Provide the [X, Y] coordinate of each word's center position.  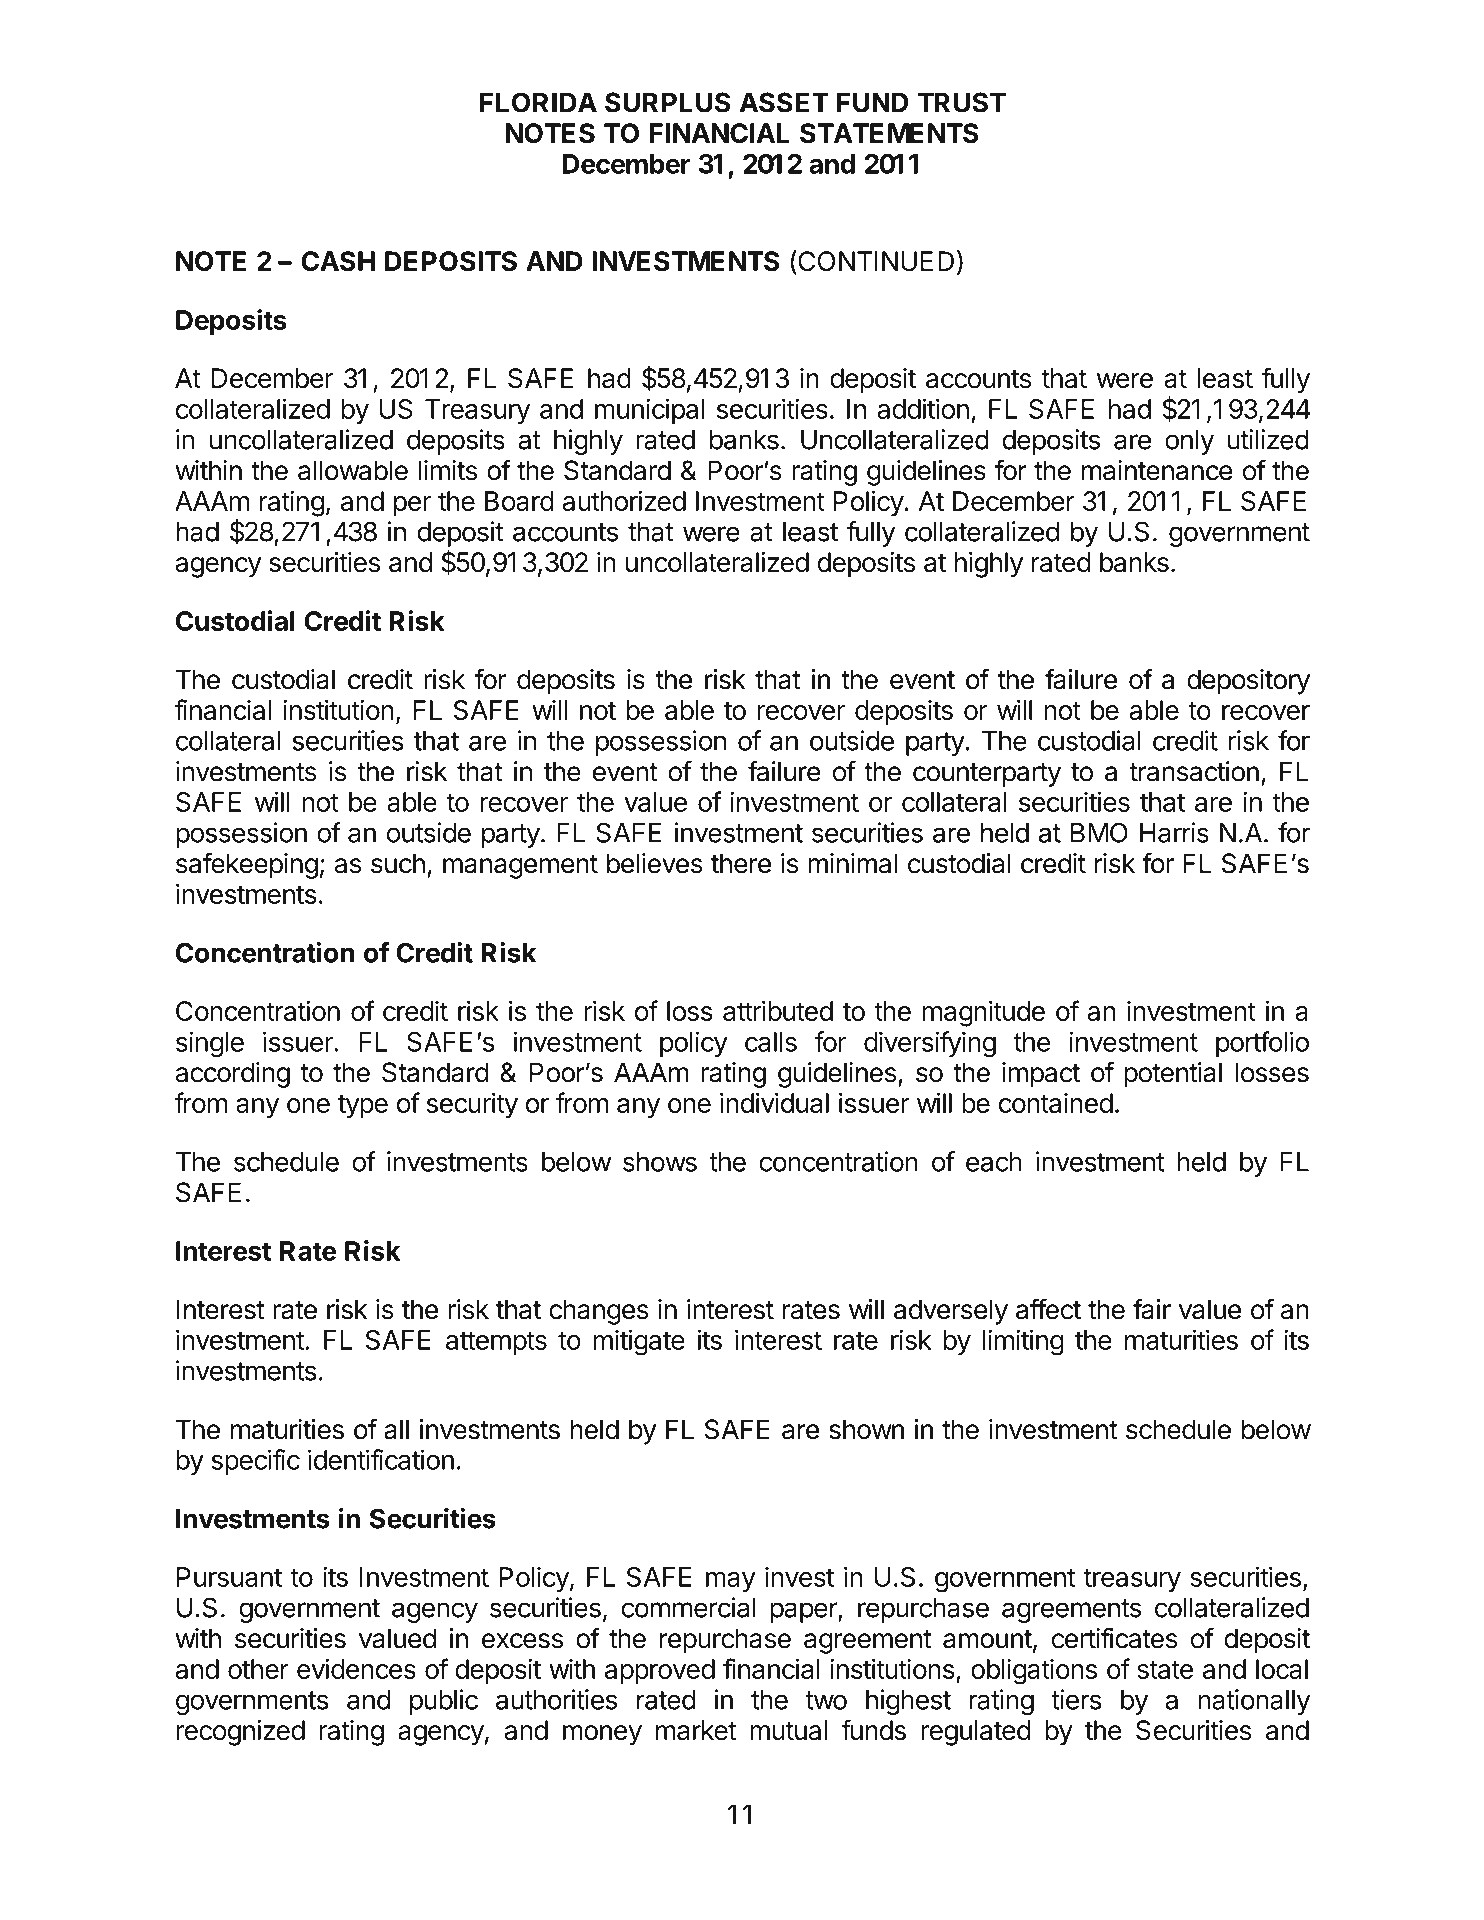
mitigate [639, 1342]
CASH [338, 261]
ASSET [784, 102]
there [741, 863]
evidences [356, 1668]
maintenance [1157, 470]
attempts [496, 1343]
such [398, 863]
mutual [788, 1730]
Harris [1174, 832]
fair [1152, 1309]
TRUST [961, 102]
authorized [624, 500]
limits [448, 470]
